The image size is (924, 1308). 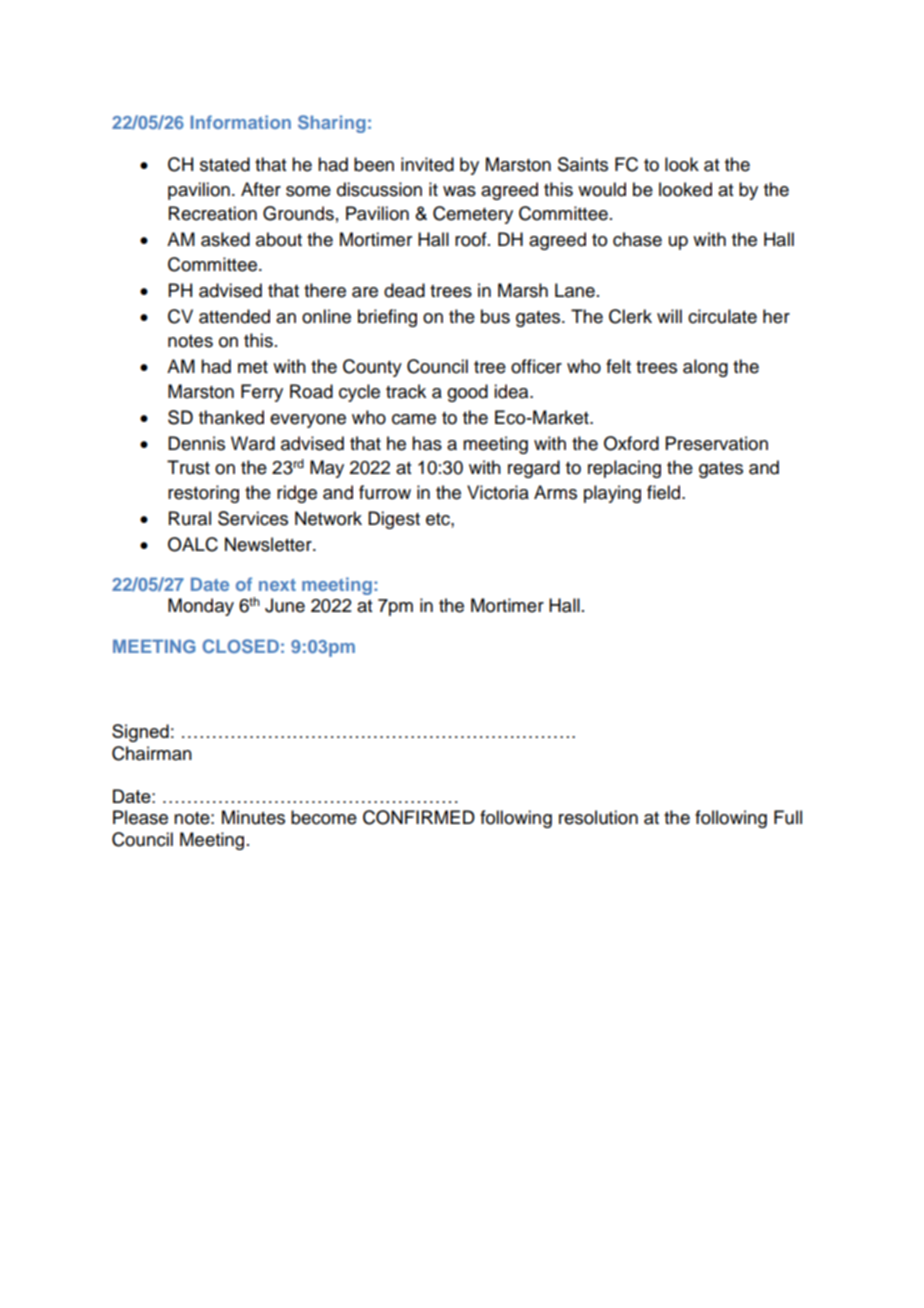 What do you see at coordinates (225, 164) in the screenshot?
I see `stated` at bounding box center [225, 164].
